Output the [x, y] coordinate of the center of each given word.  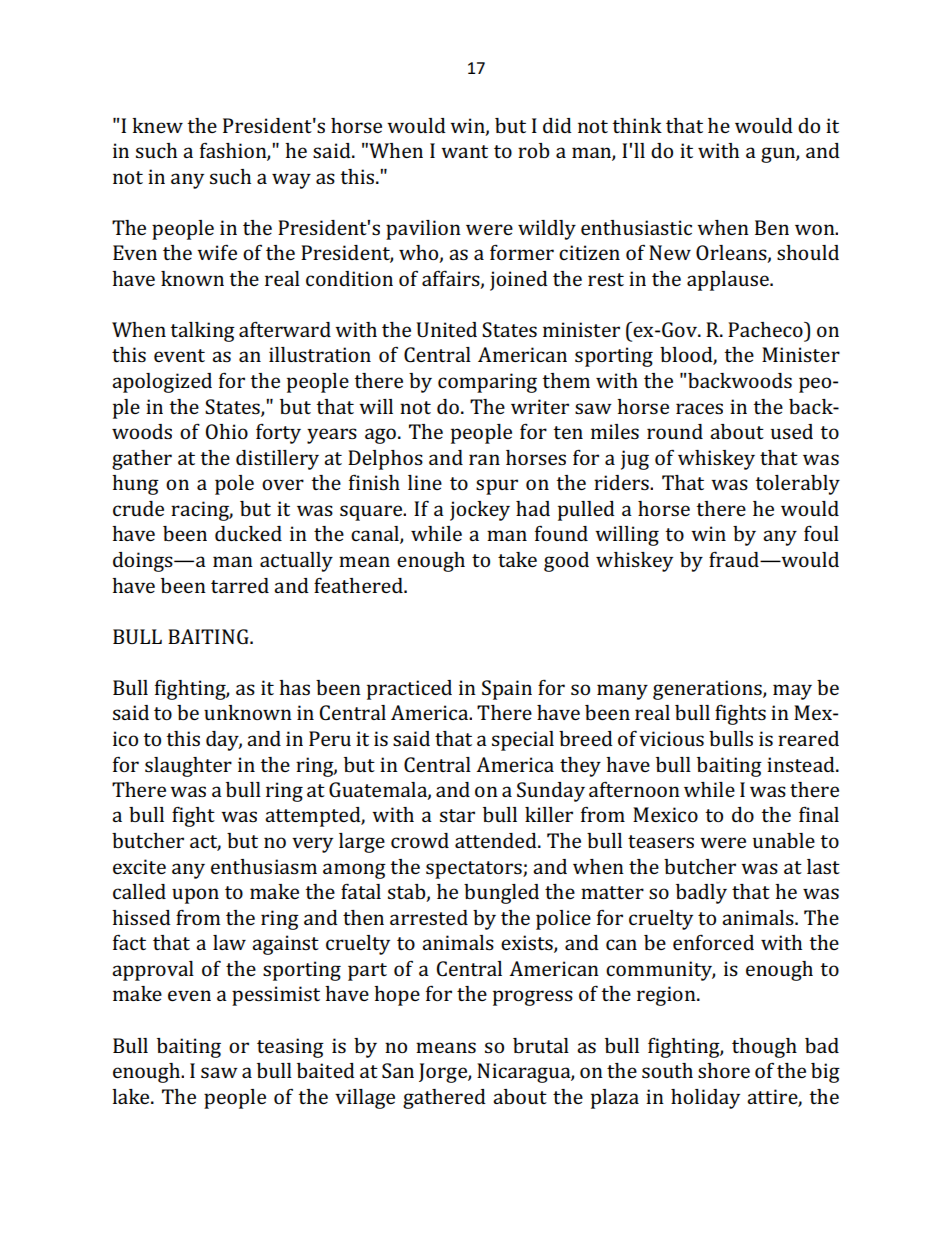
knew [157, 125]
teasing [290, 1048]
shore [724, 1070]
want [464, 151]
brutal [541, 1045]
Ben [772, 227]
